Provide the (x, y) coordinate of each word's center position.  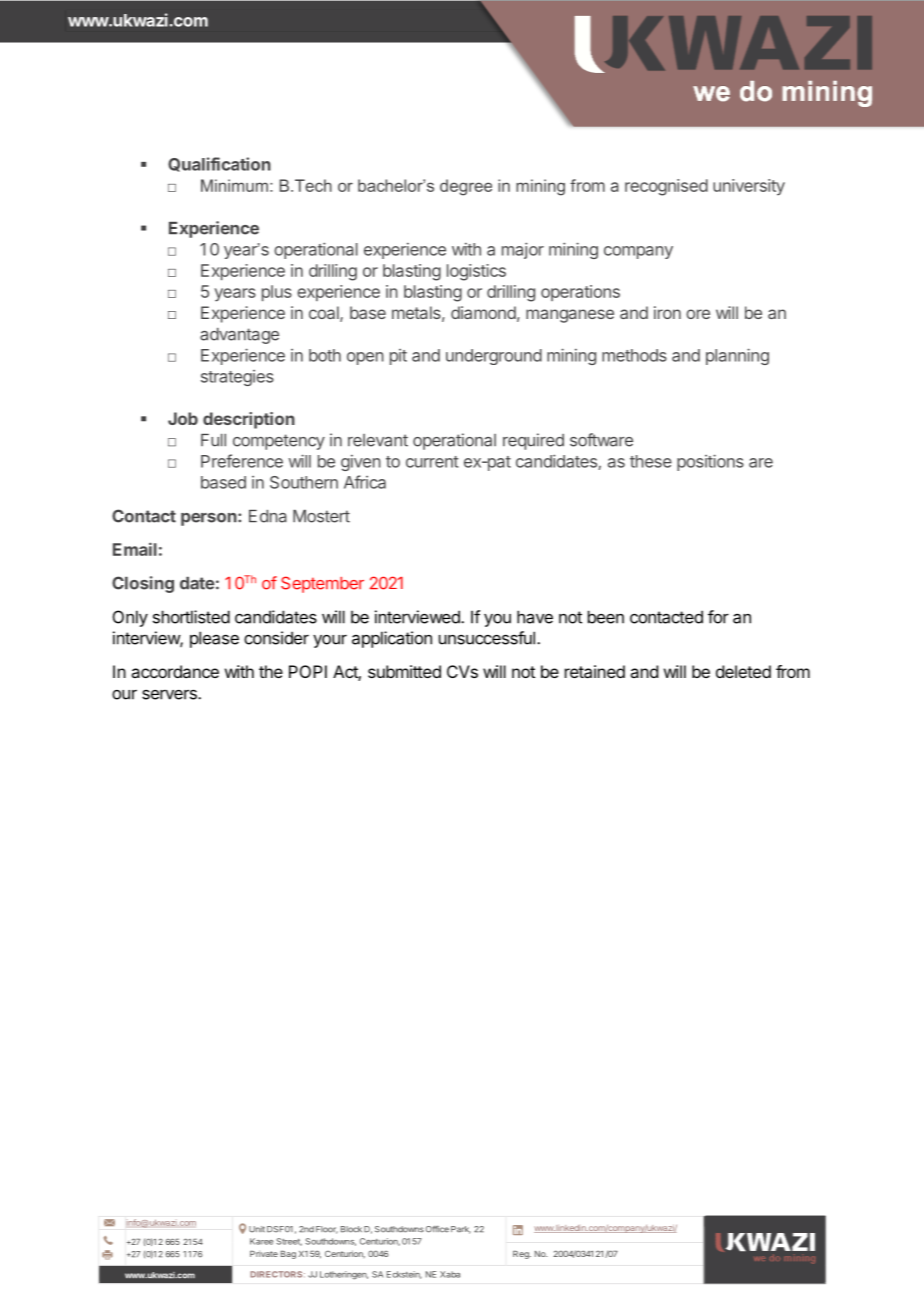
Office (437, 1229)
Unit (257, 1229)
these (651, 461)
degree (466, 187)
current (432, 462)
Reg (522, 1255)
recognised (666, 187)
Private (264, 1254)
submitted (404, 671)
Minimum (234, 185)
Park (461, 1230)
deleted (743, 671)
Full (213, 440)
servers (170, 694)
